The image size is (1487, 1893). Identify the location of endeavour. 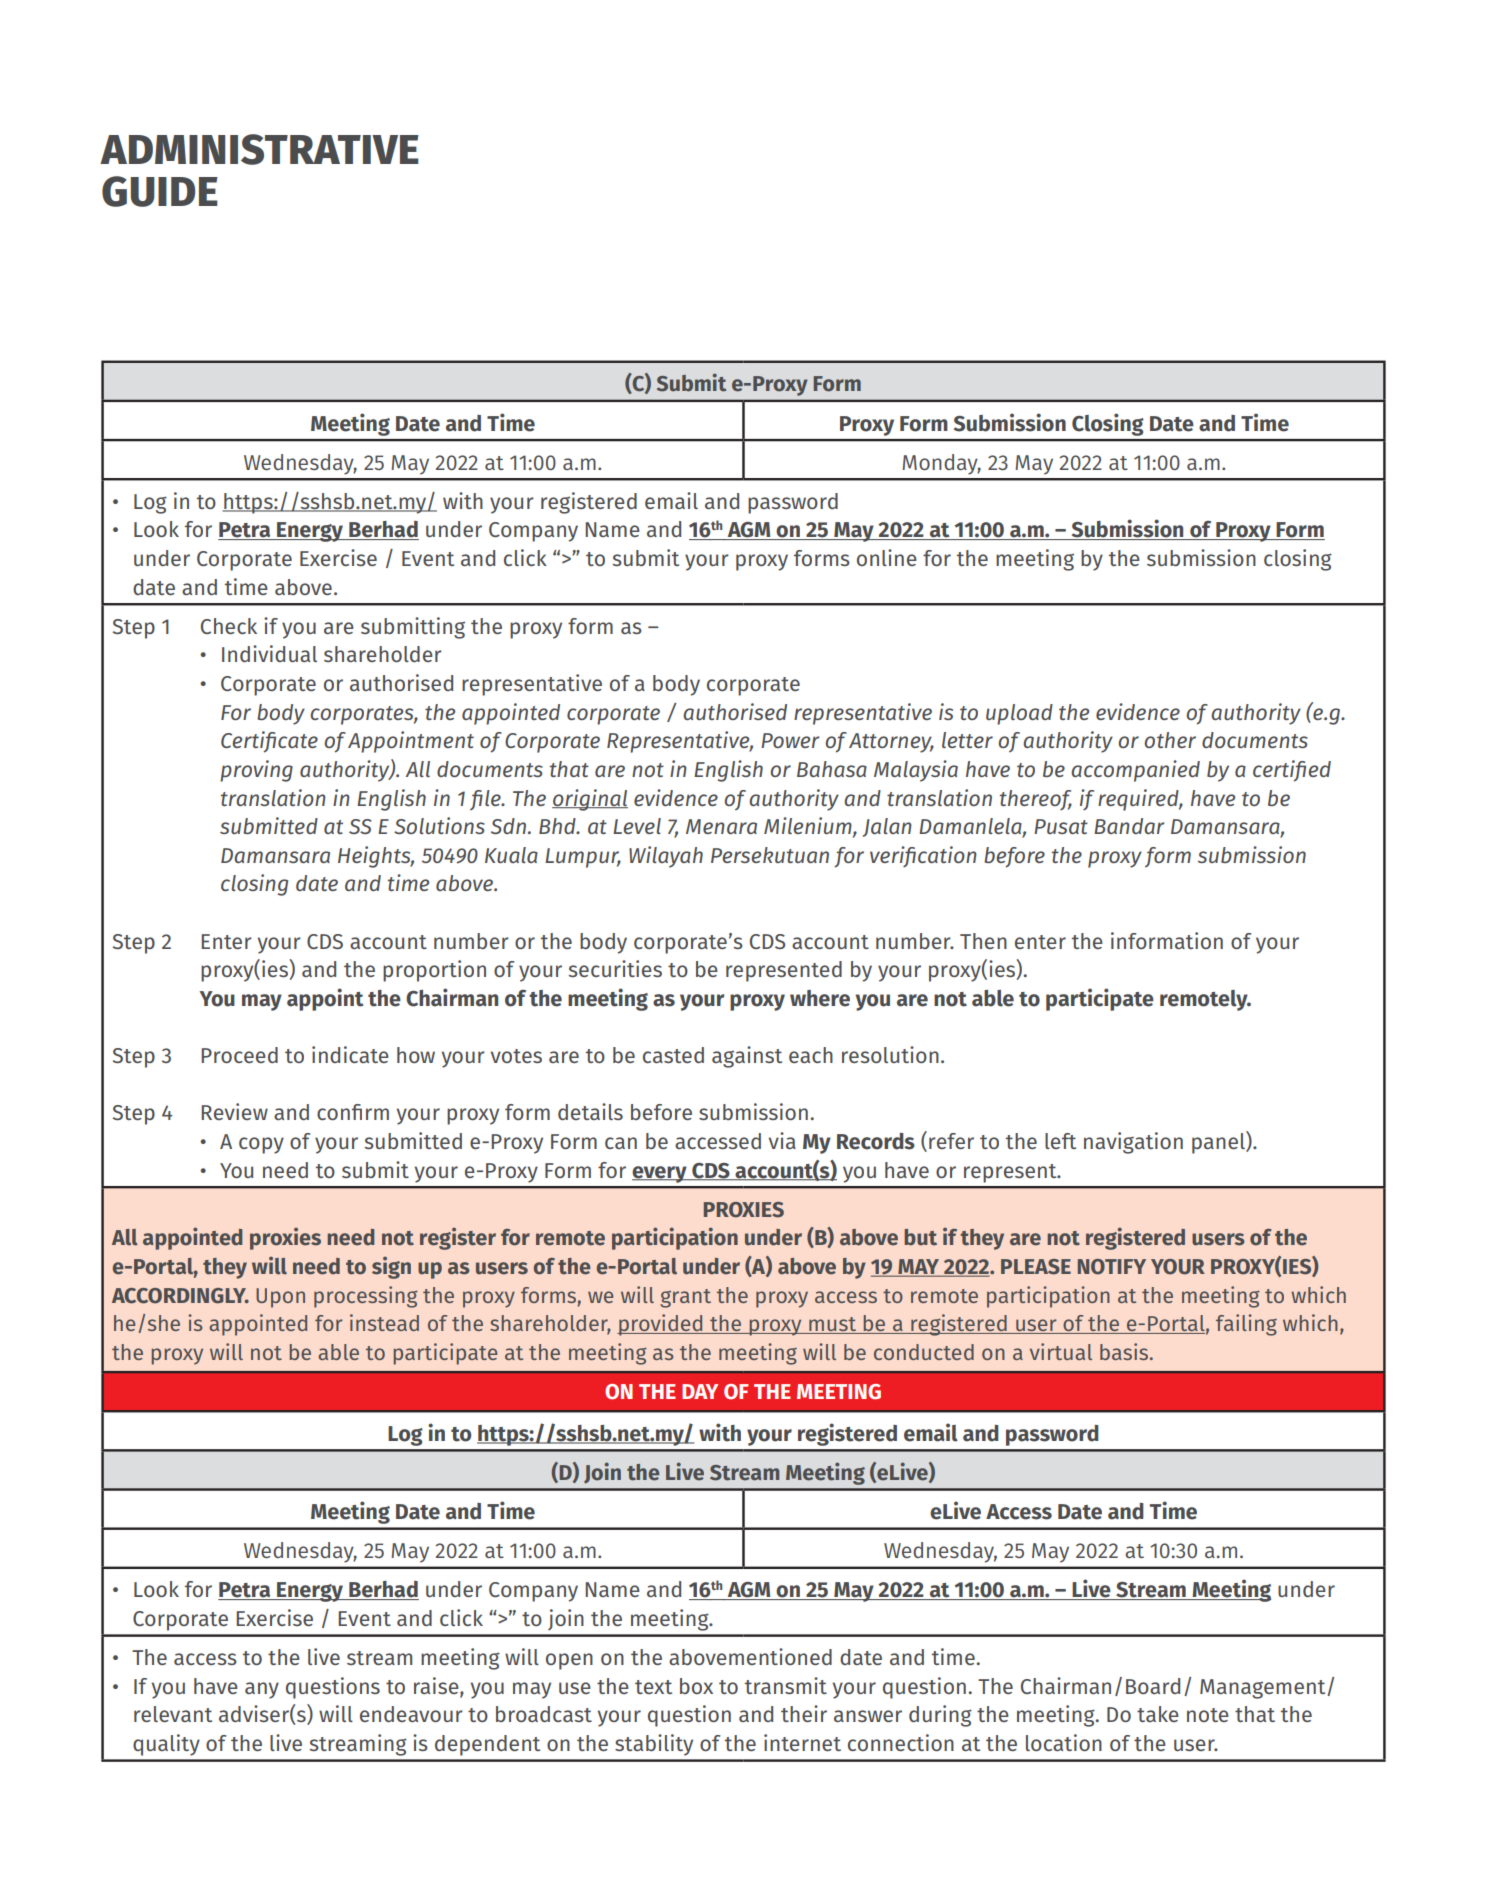
(411, 1714).
